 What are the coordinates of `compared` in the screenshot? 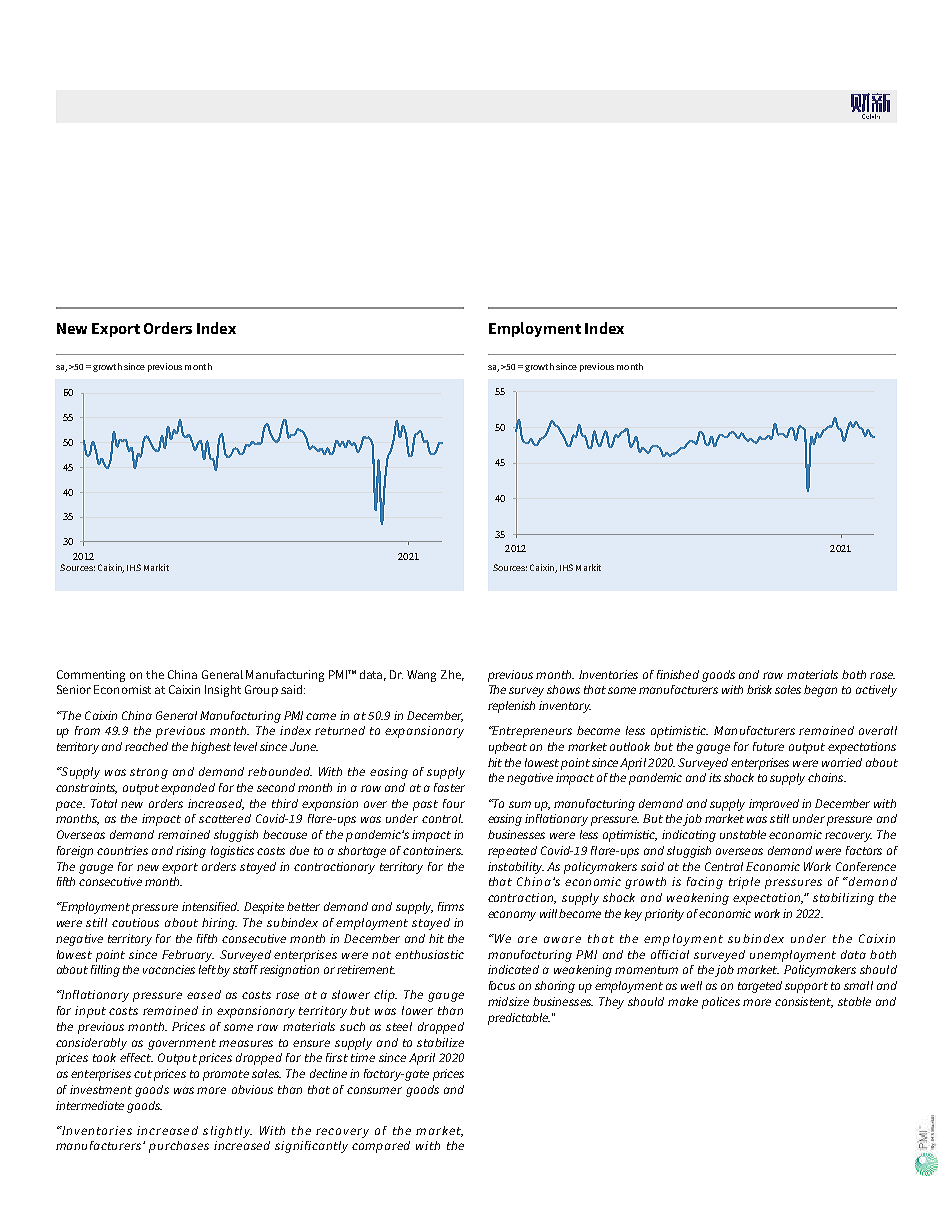 It's located at (381, 1147).
